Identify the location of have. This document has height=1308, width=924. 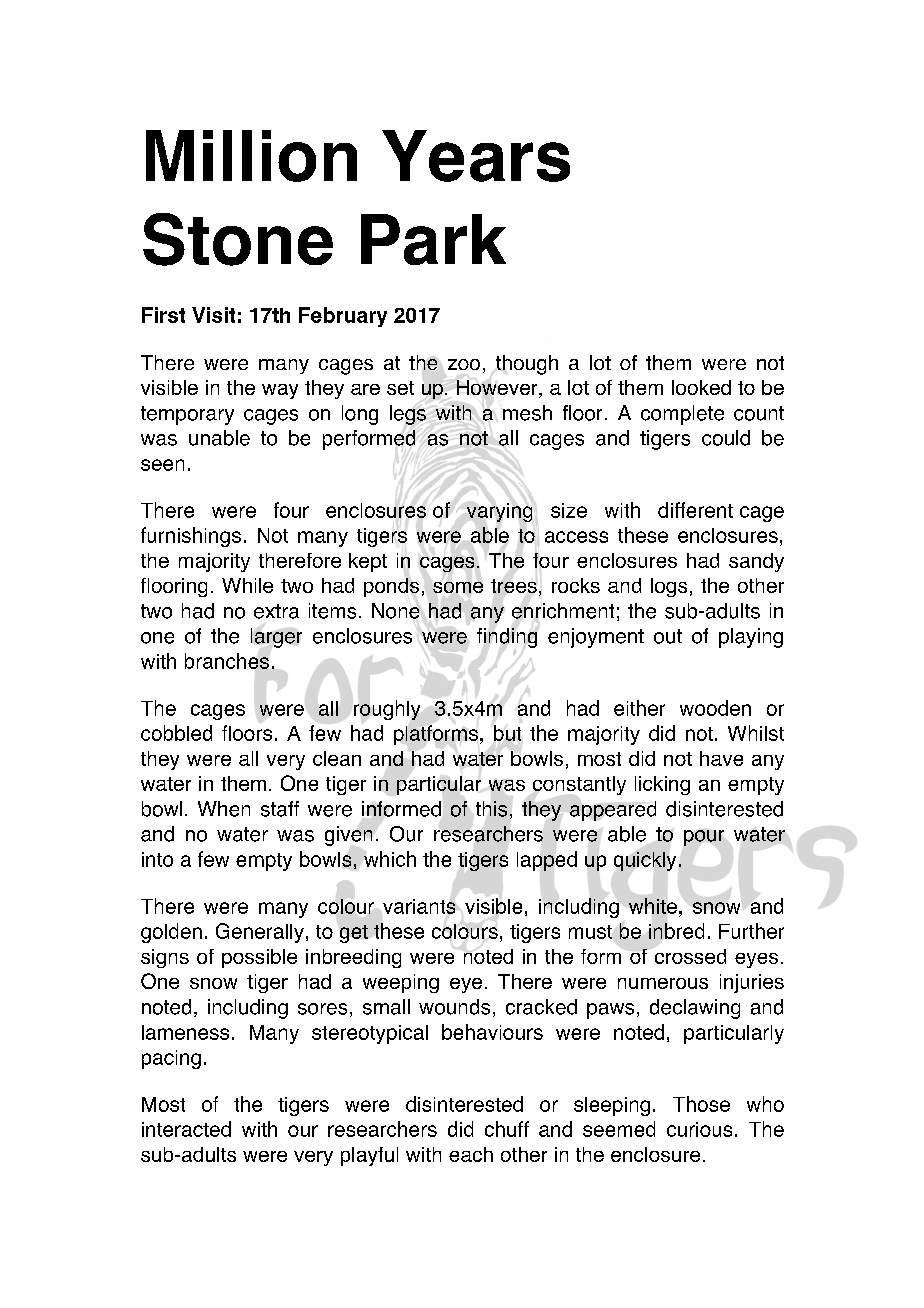
(721, 758).
